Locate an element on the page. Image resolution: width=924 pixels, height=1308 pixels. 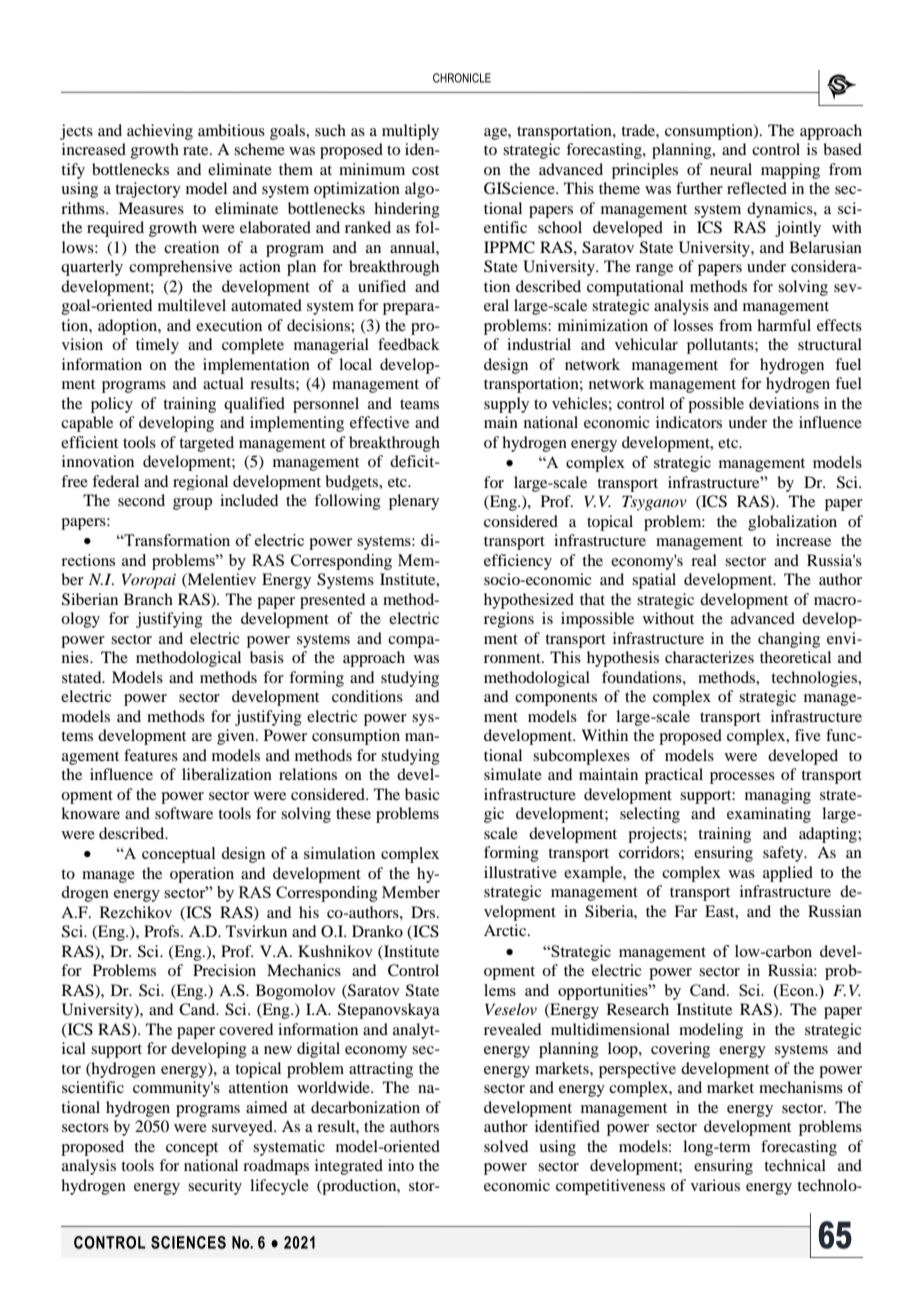
cost is located at coordinates (425, 170).
